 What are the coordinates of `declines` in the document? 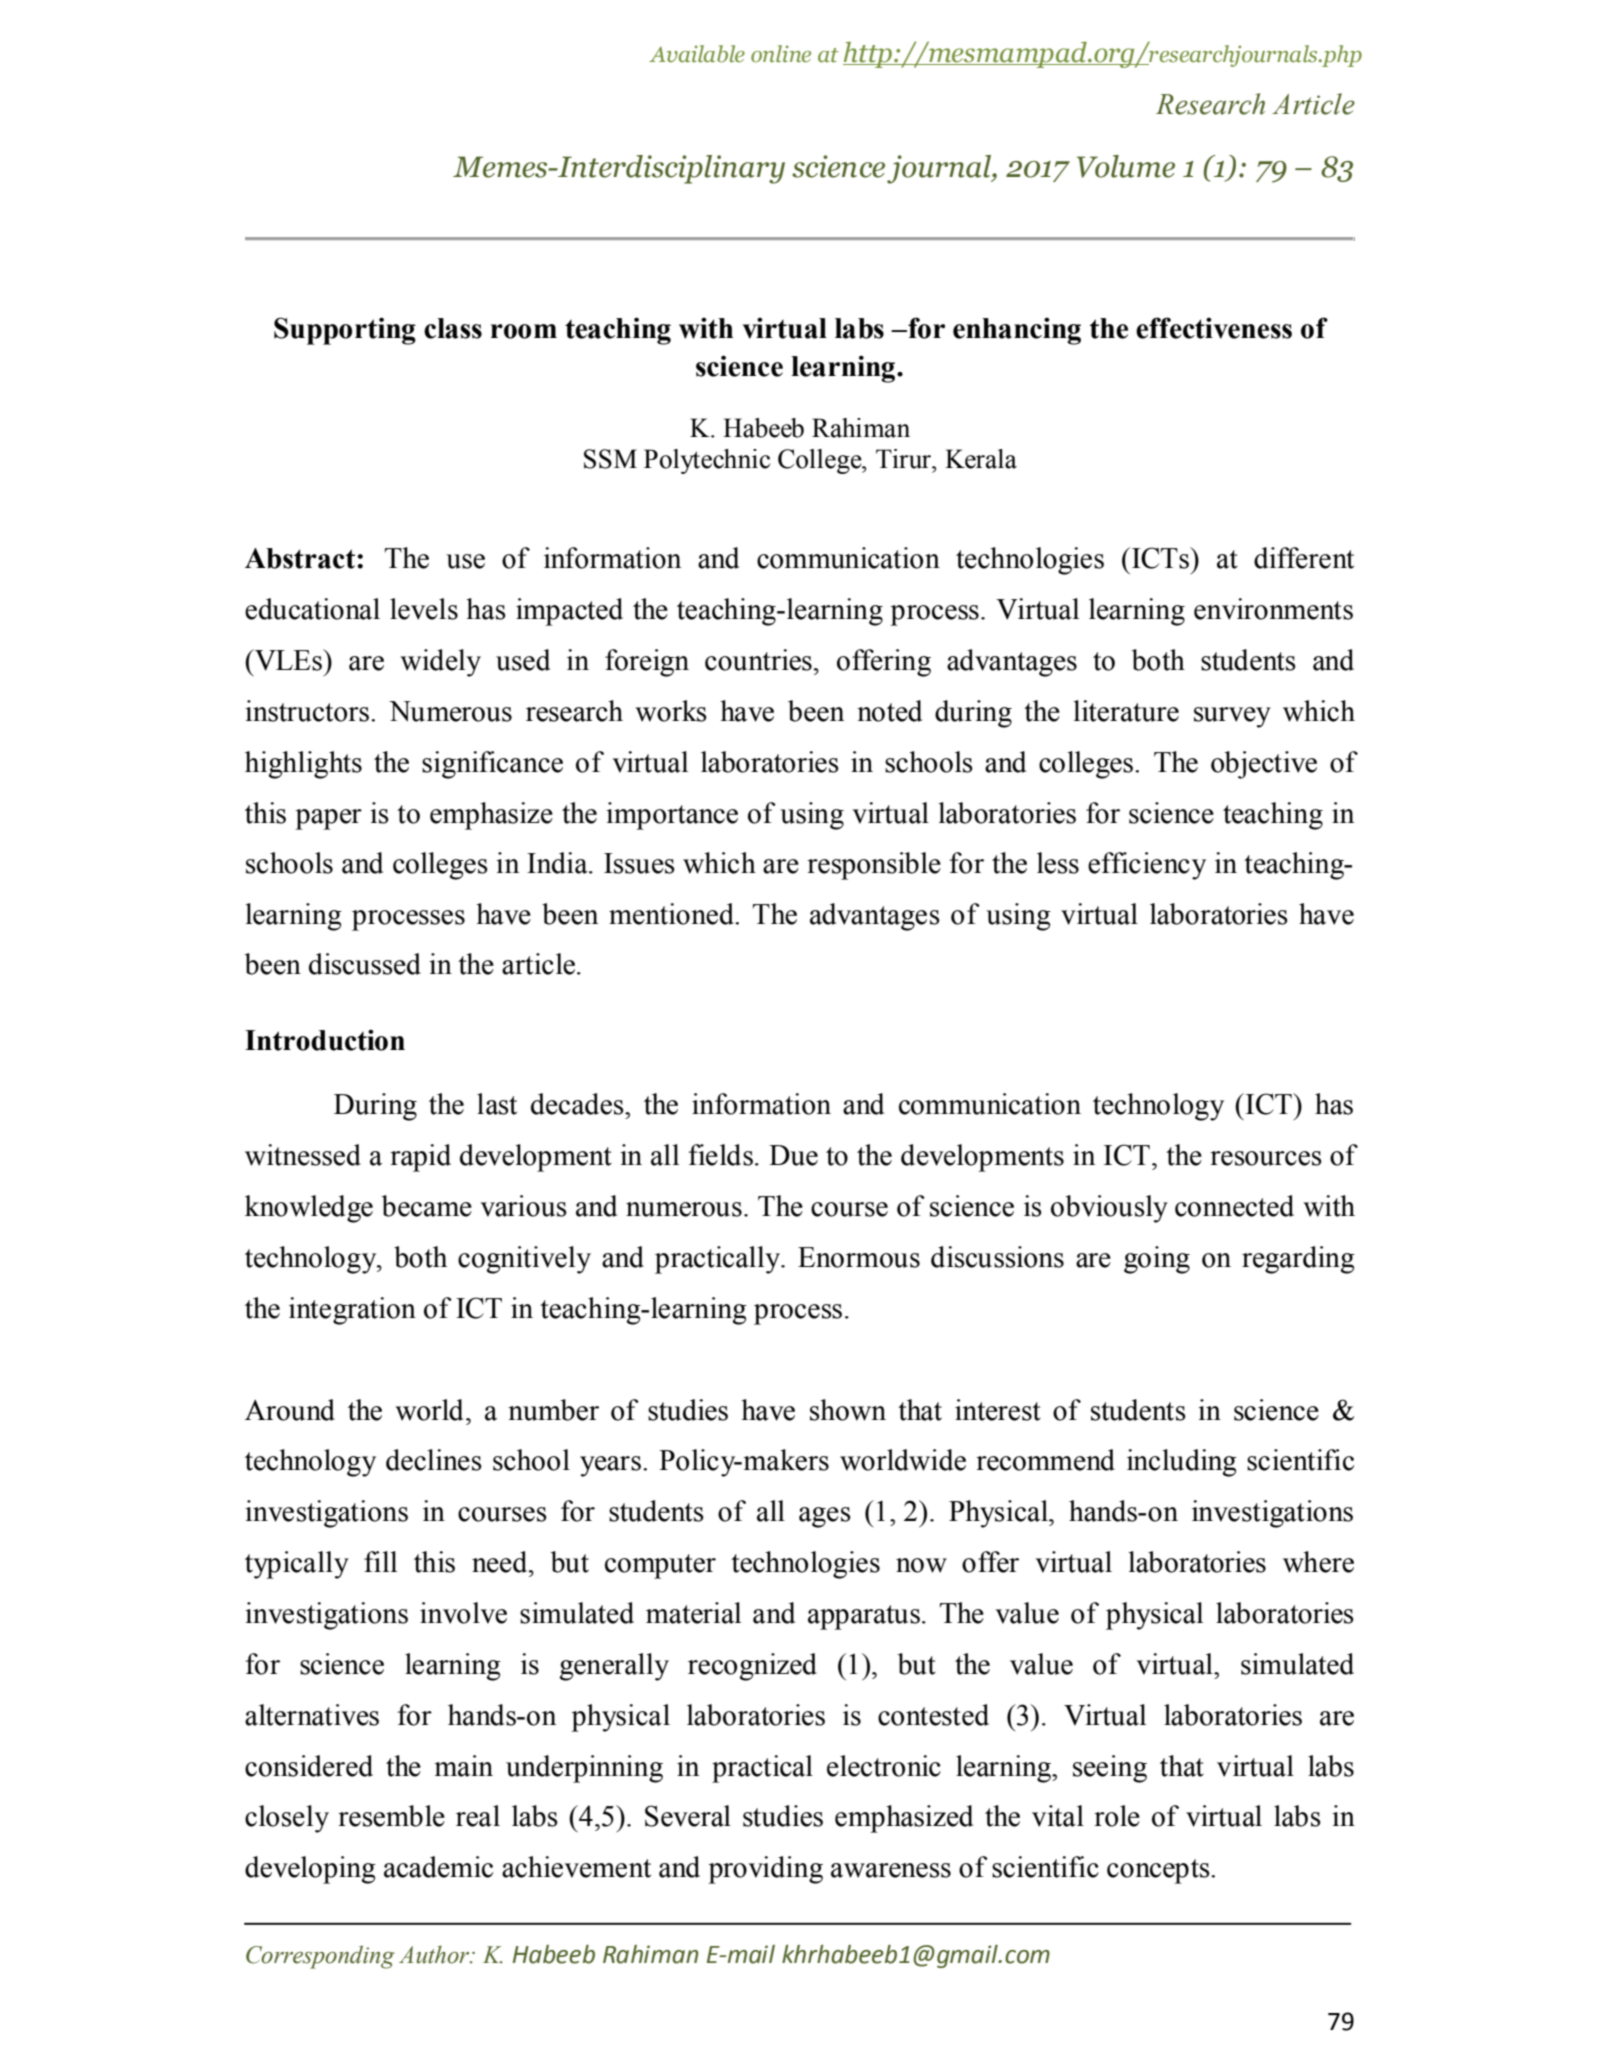 It's located at (434, 1460).
